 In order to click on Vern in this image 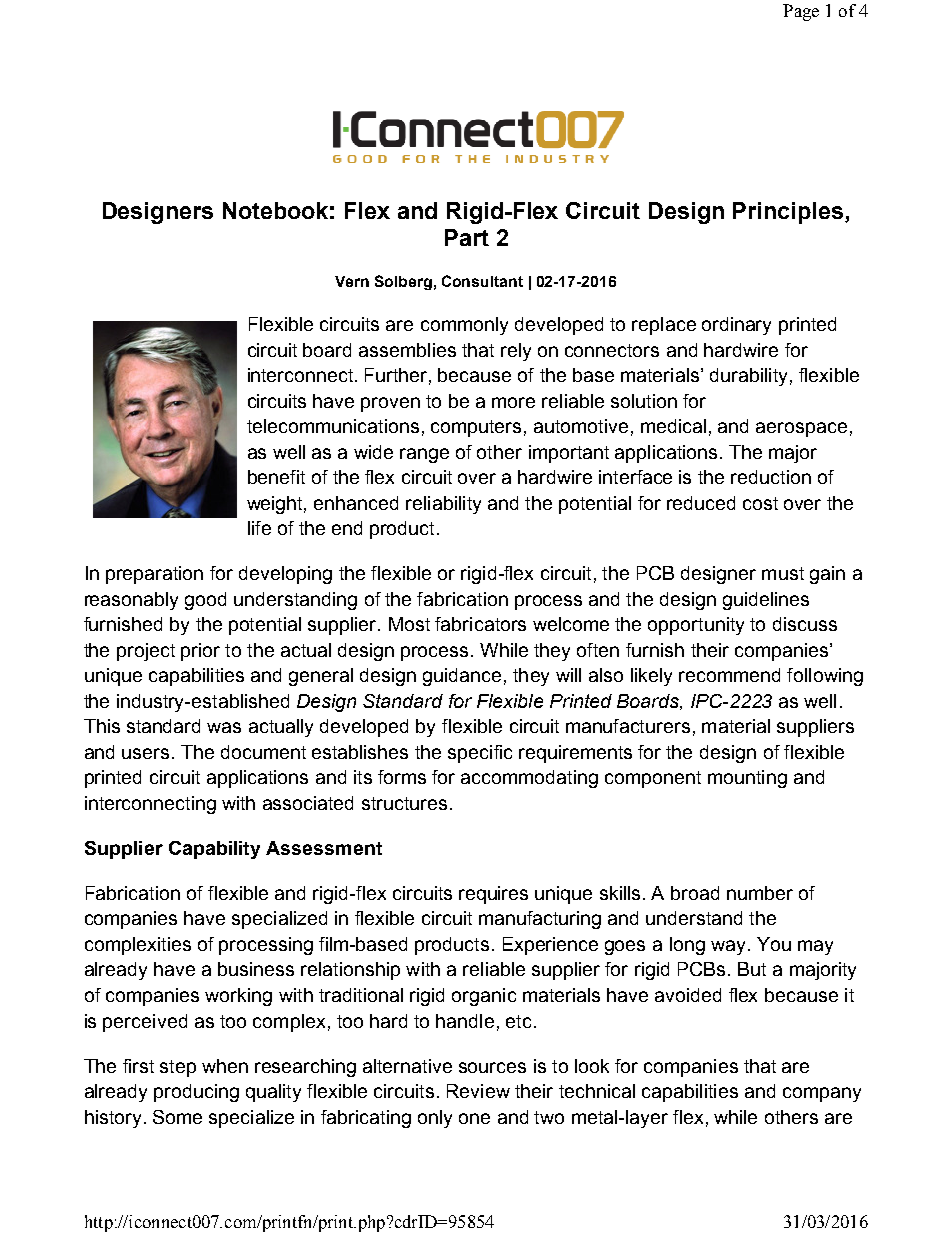, I will do `click(352, 281)`.
